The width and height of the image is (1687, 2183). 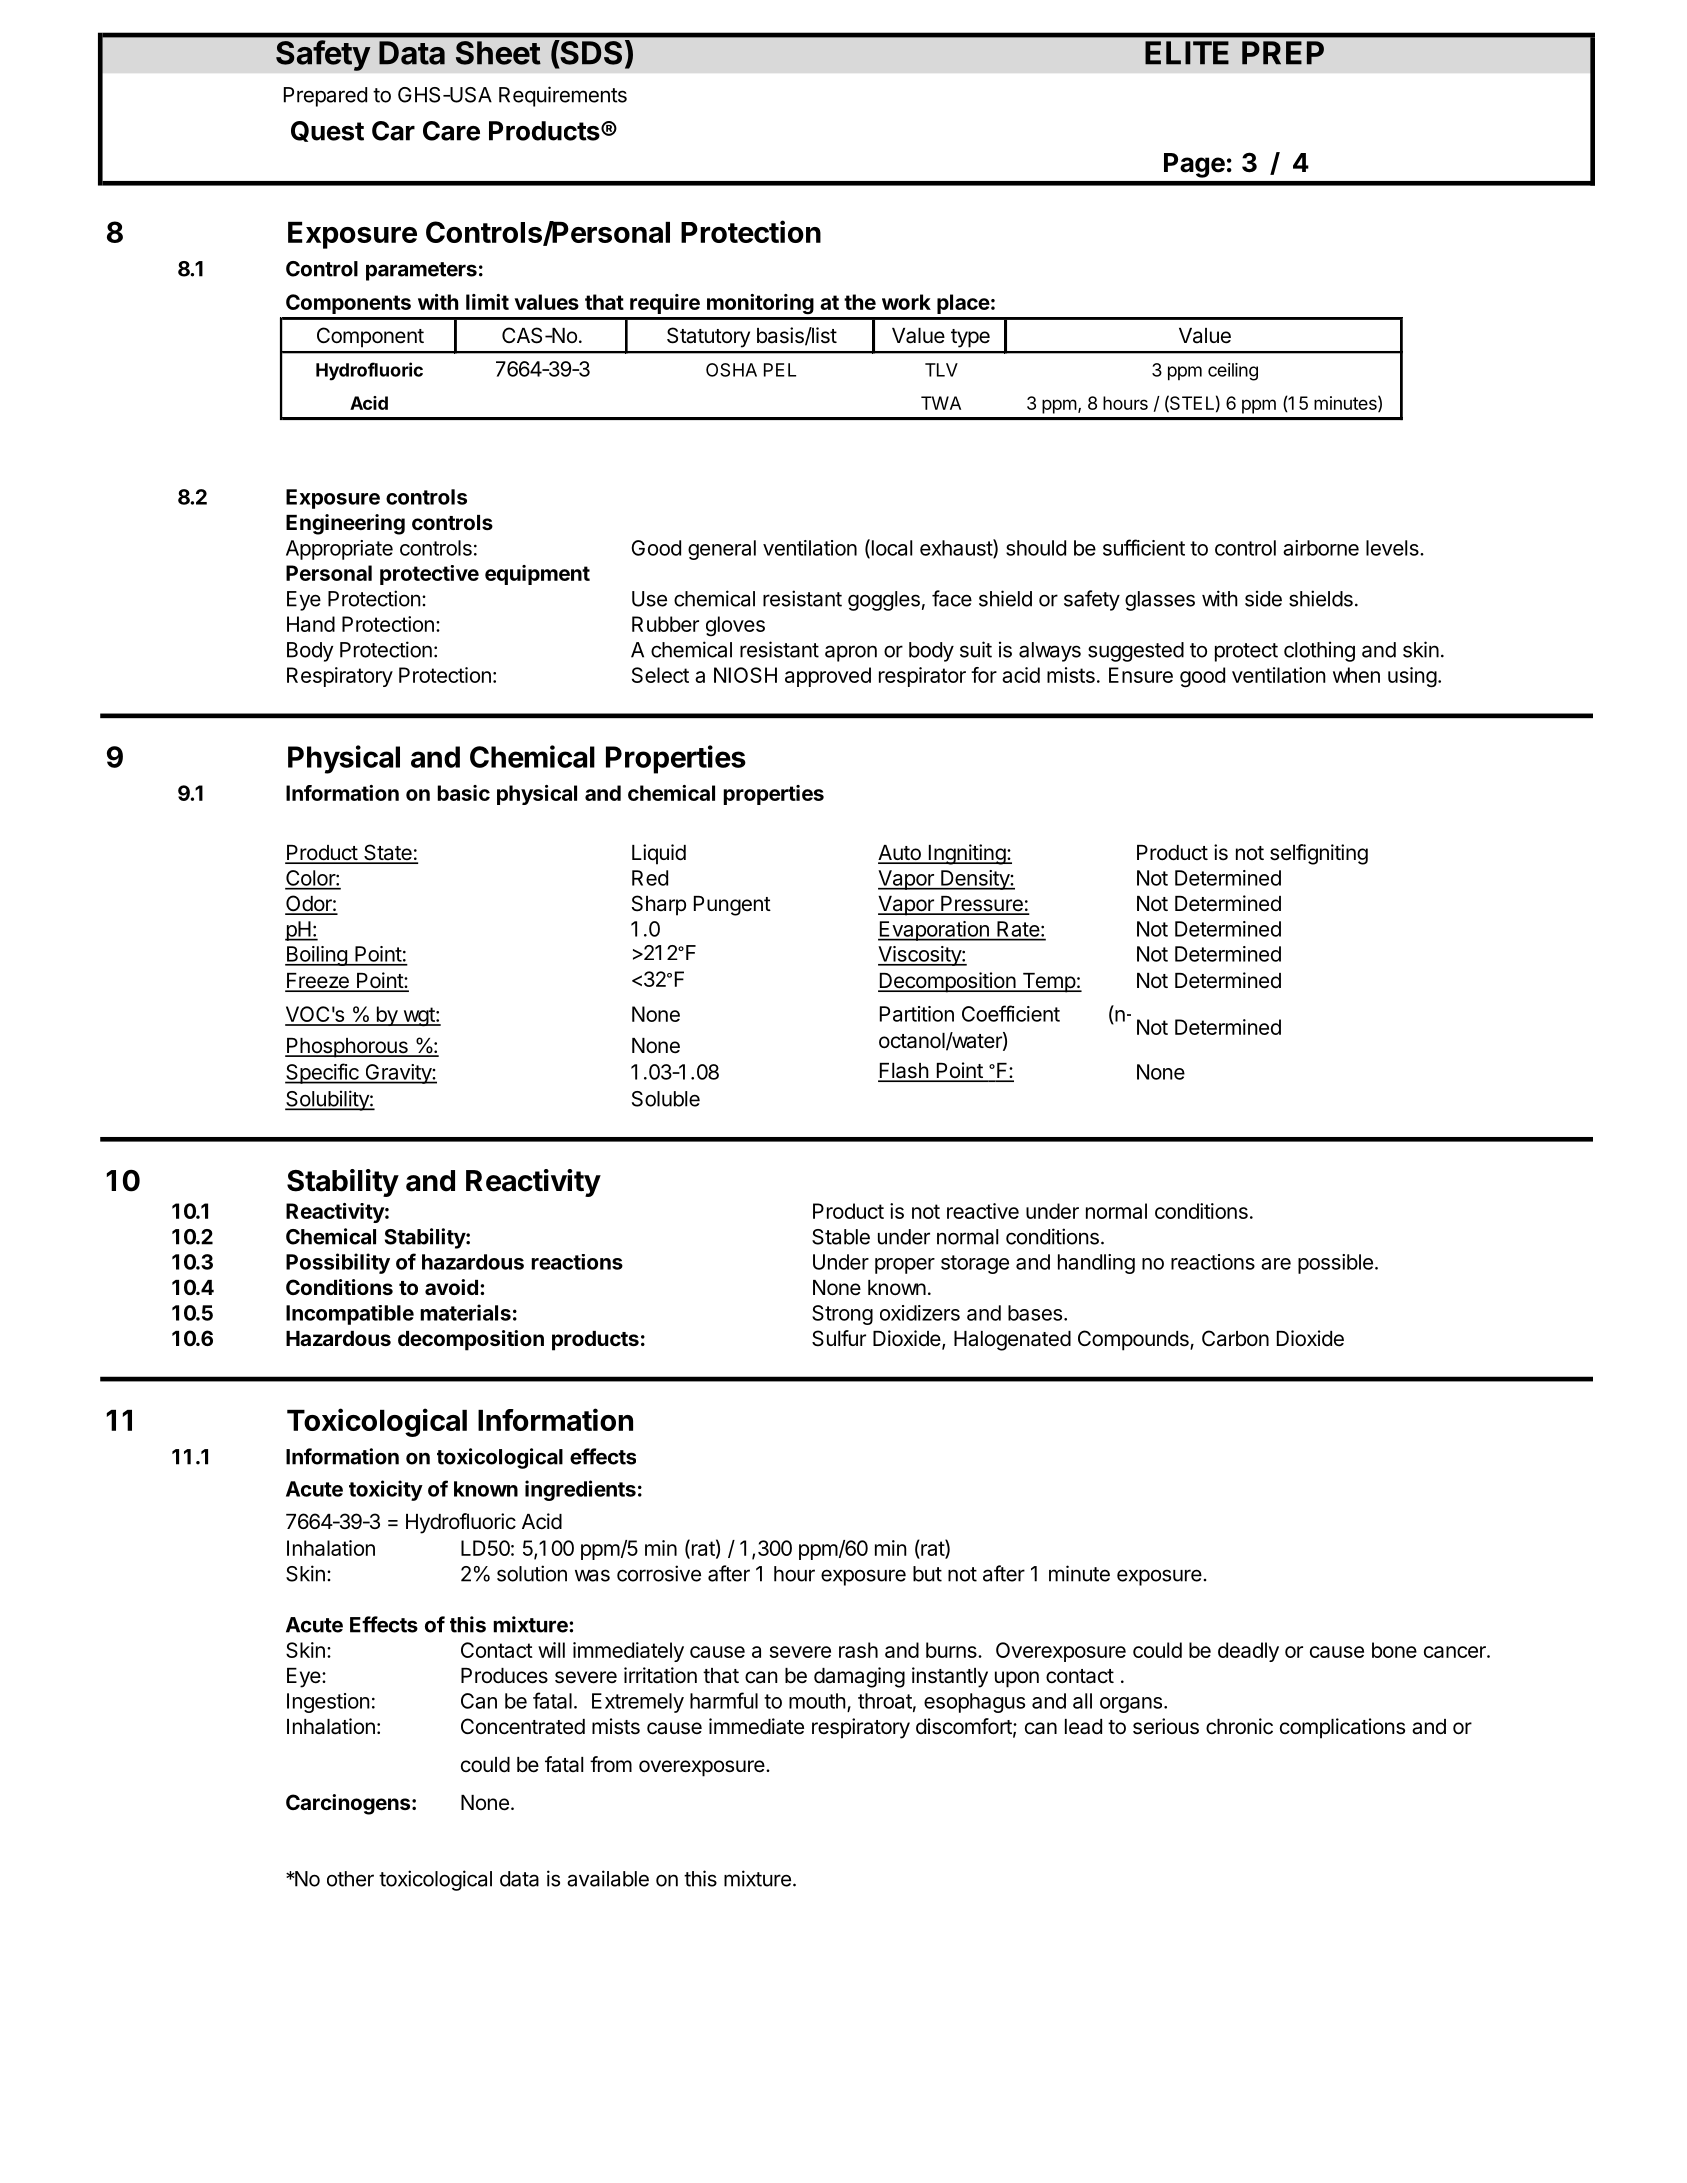 What do you see at coordinates (900, 854) in the image?
I see `Auto` at bounding box center [900, 854].
